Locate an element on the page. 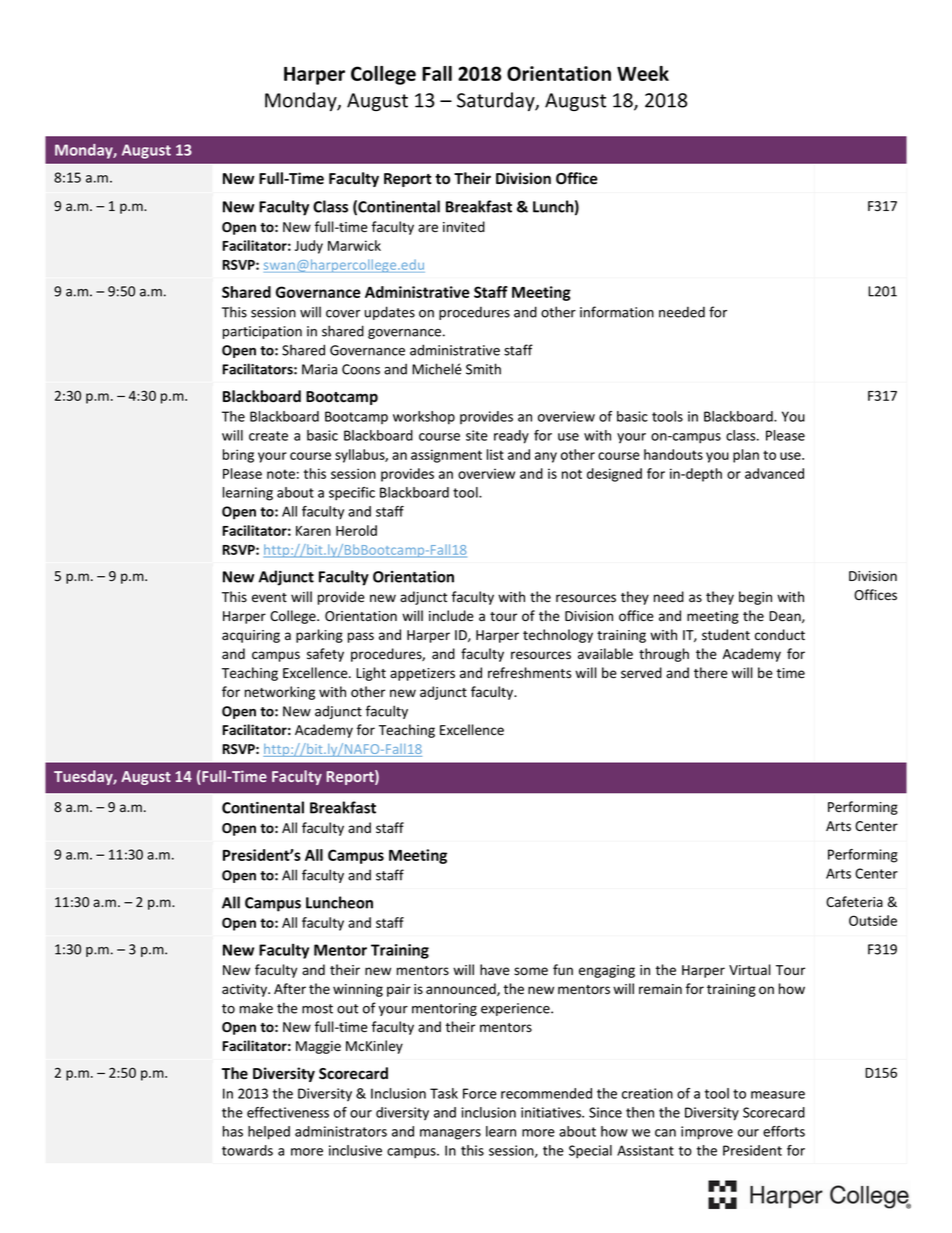 The height and width of the page is (1233, 952). effectiveness is located at coordinates (288, 1112).
